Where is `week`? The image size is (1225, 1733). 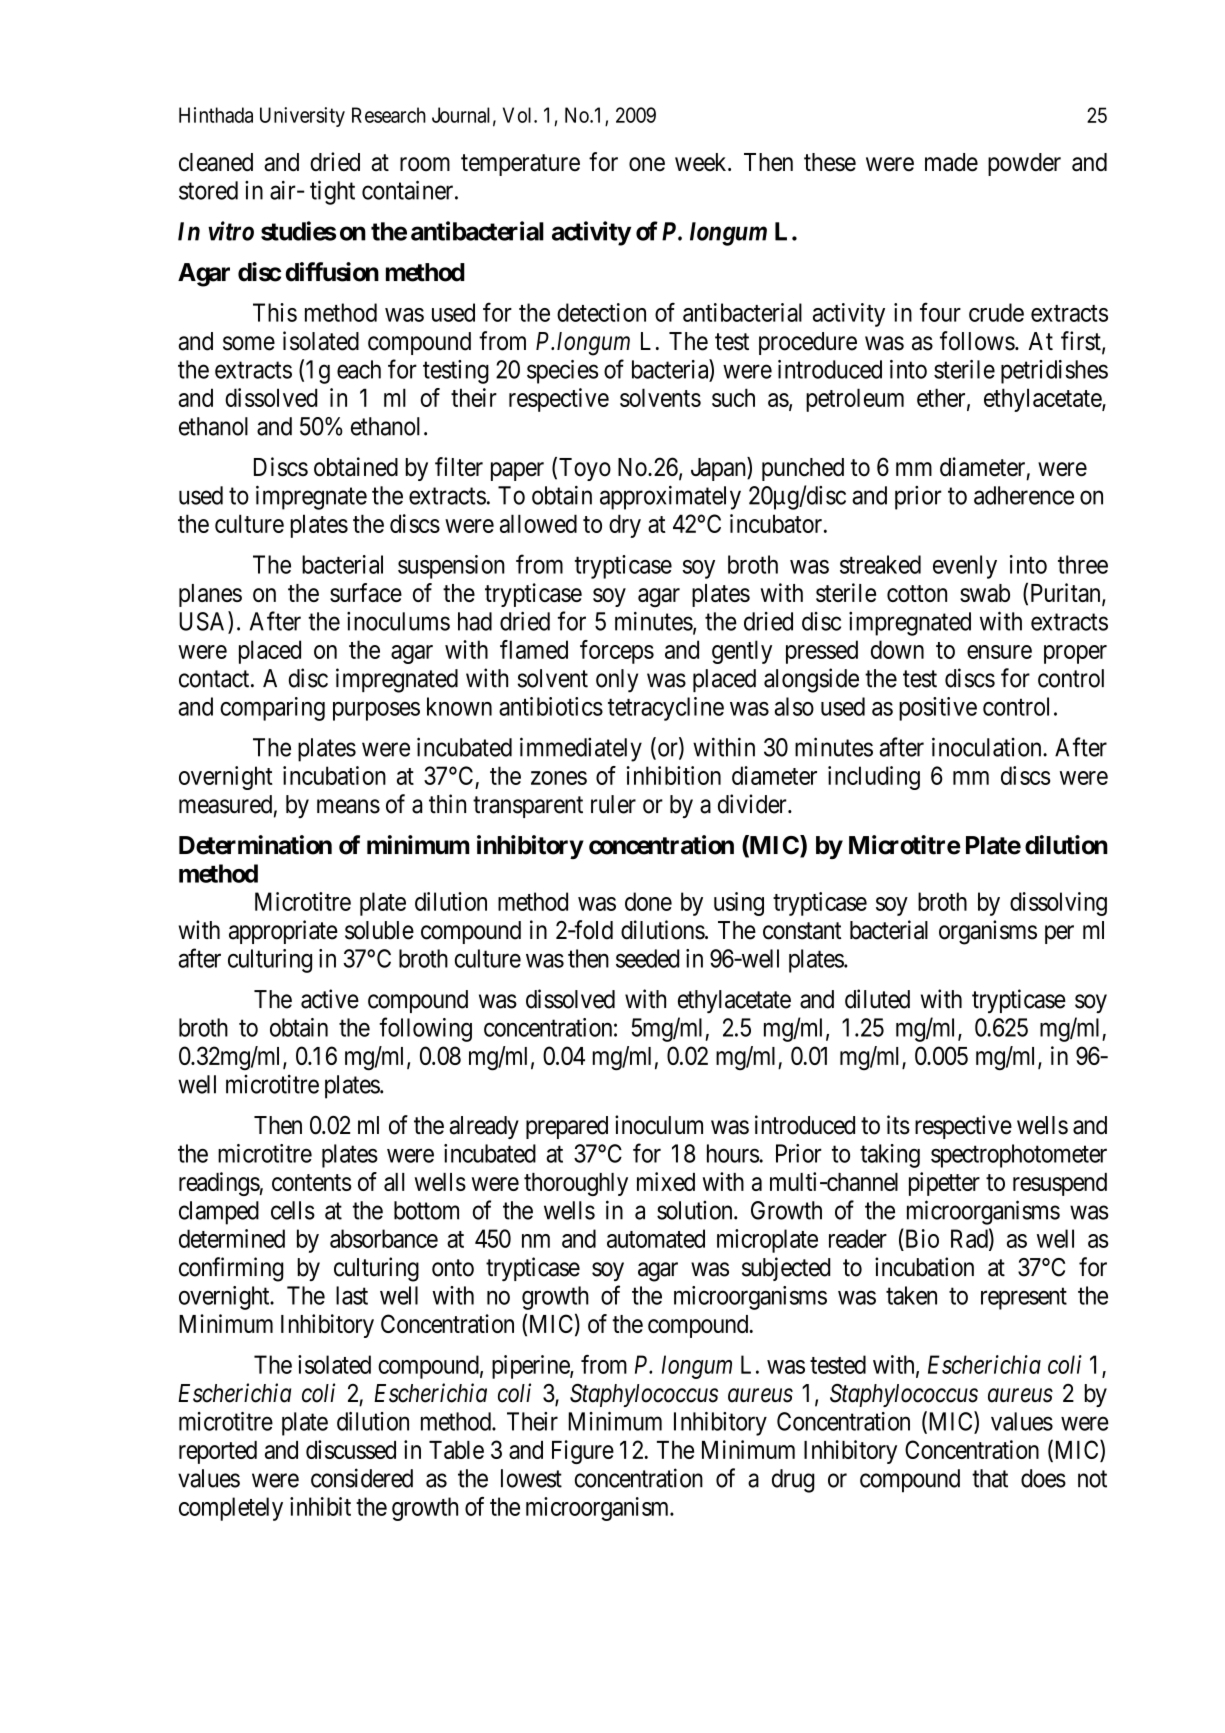 week is located at coordinates (702, 162).
